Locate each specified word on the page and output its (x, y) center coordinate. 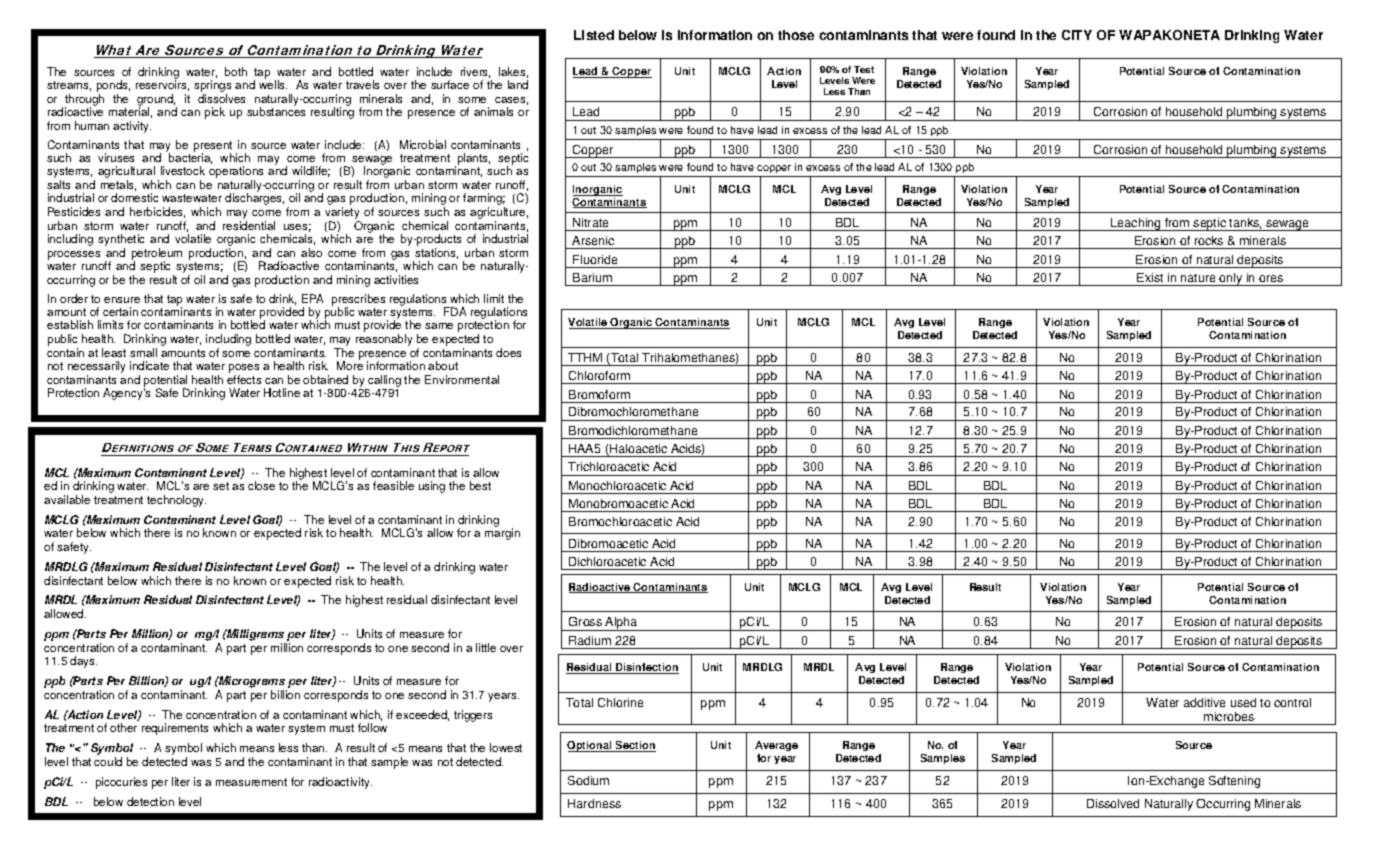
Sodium (588, 780)
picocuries (121, 783)
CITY (1077, 35)
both (236, 71)
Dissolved (1113, 803)
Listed (594, 35)
